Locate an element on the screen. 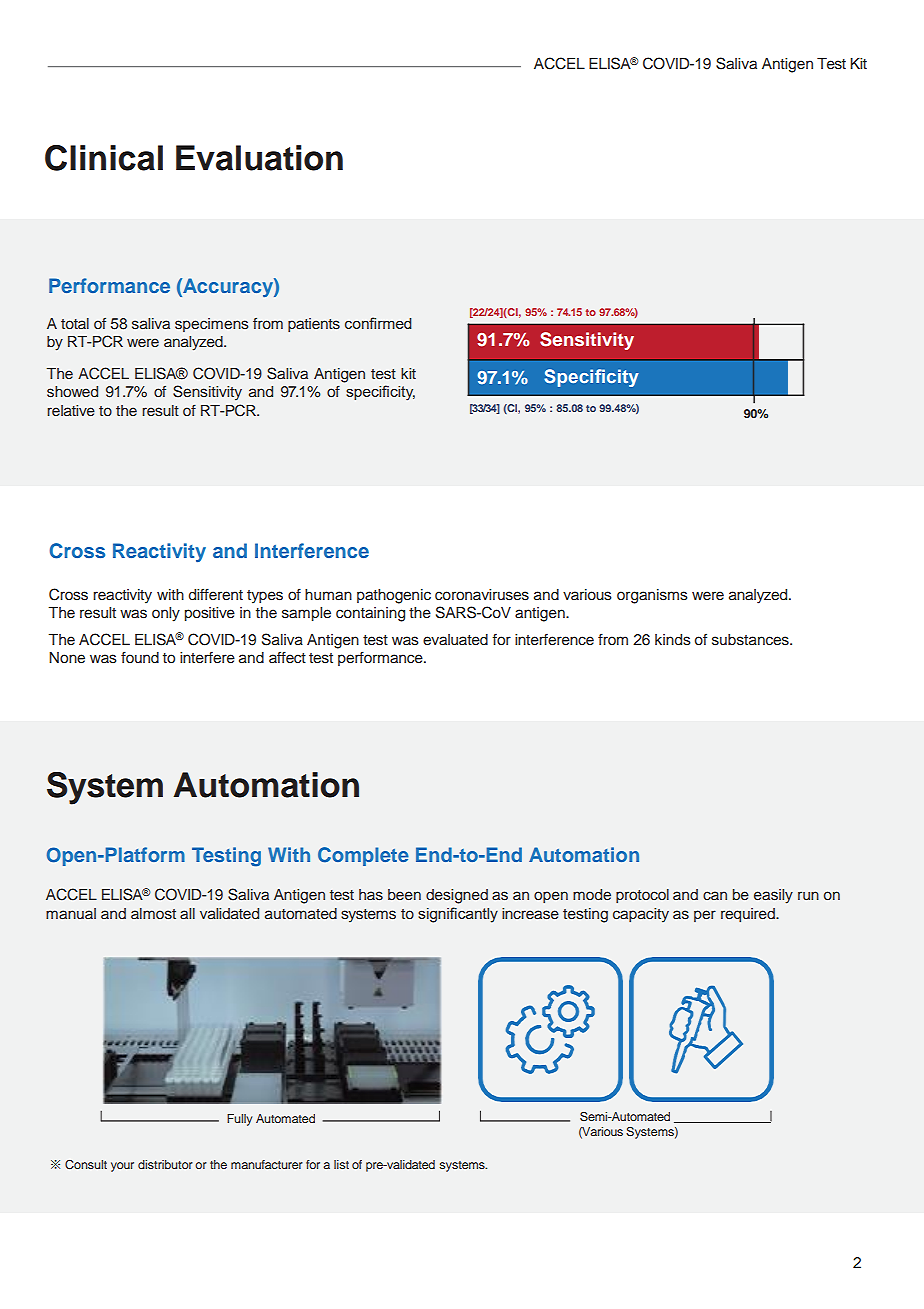 Image resolution: width=924 pixels, height=1309 pixels. patients is located at coordinates (314, 325).
